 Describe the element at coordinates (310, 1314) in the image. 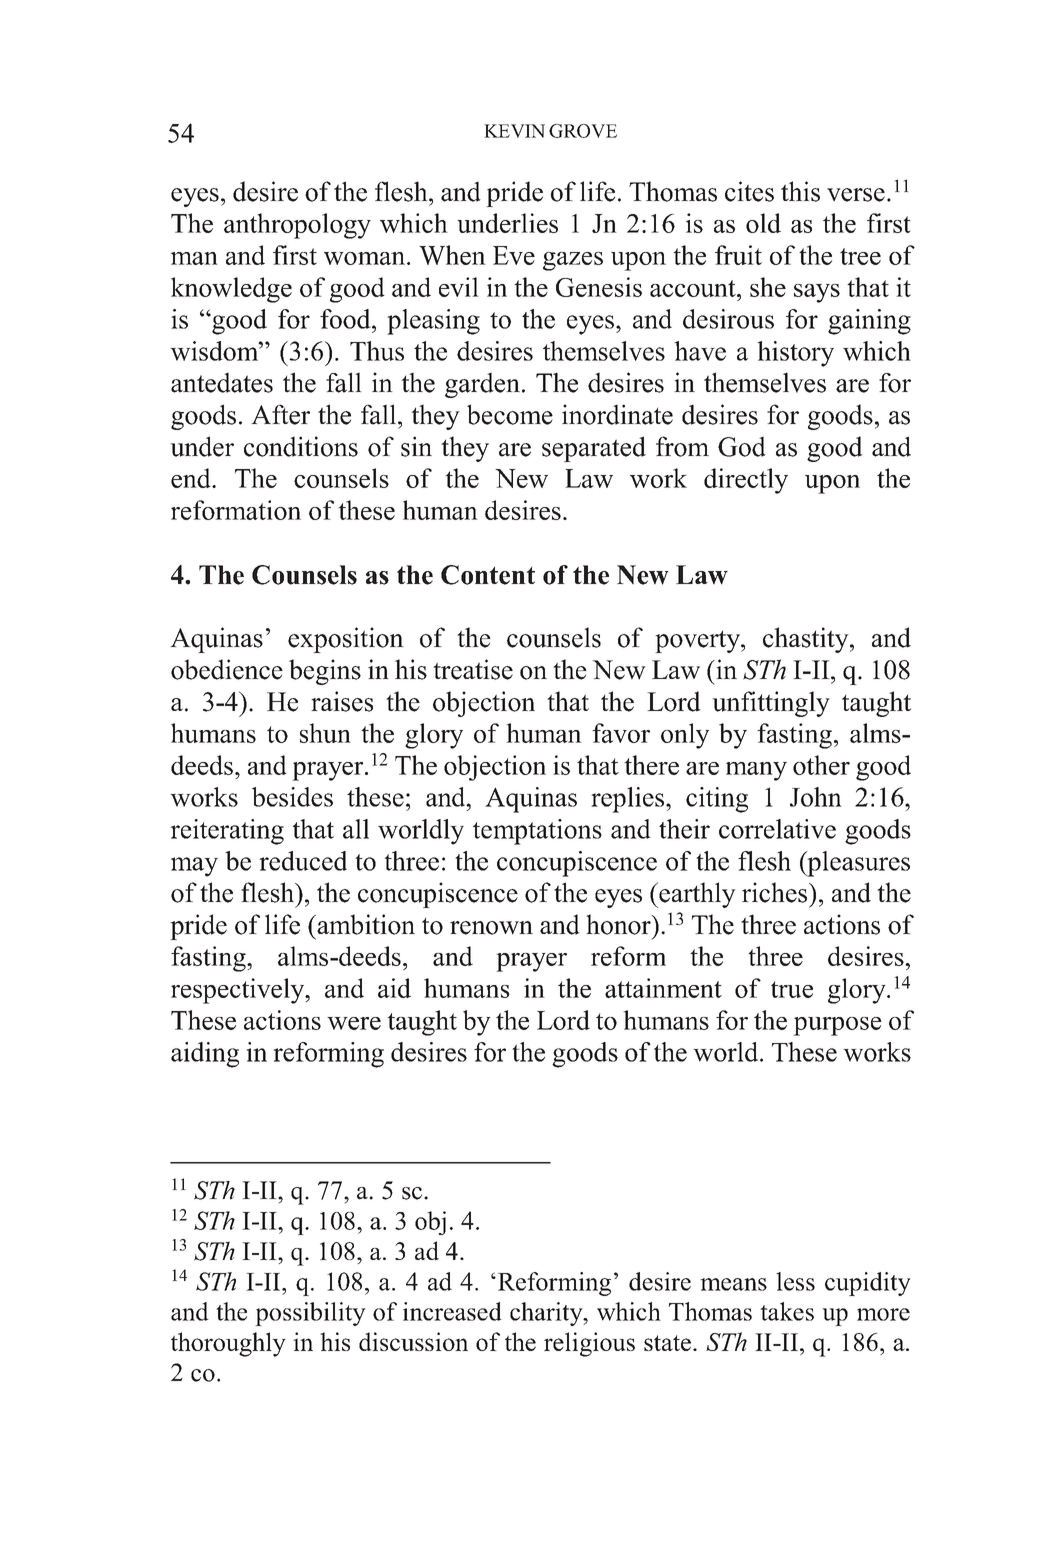

I see `possibility` at that location.
